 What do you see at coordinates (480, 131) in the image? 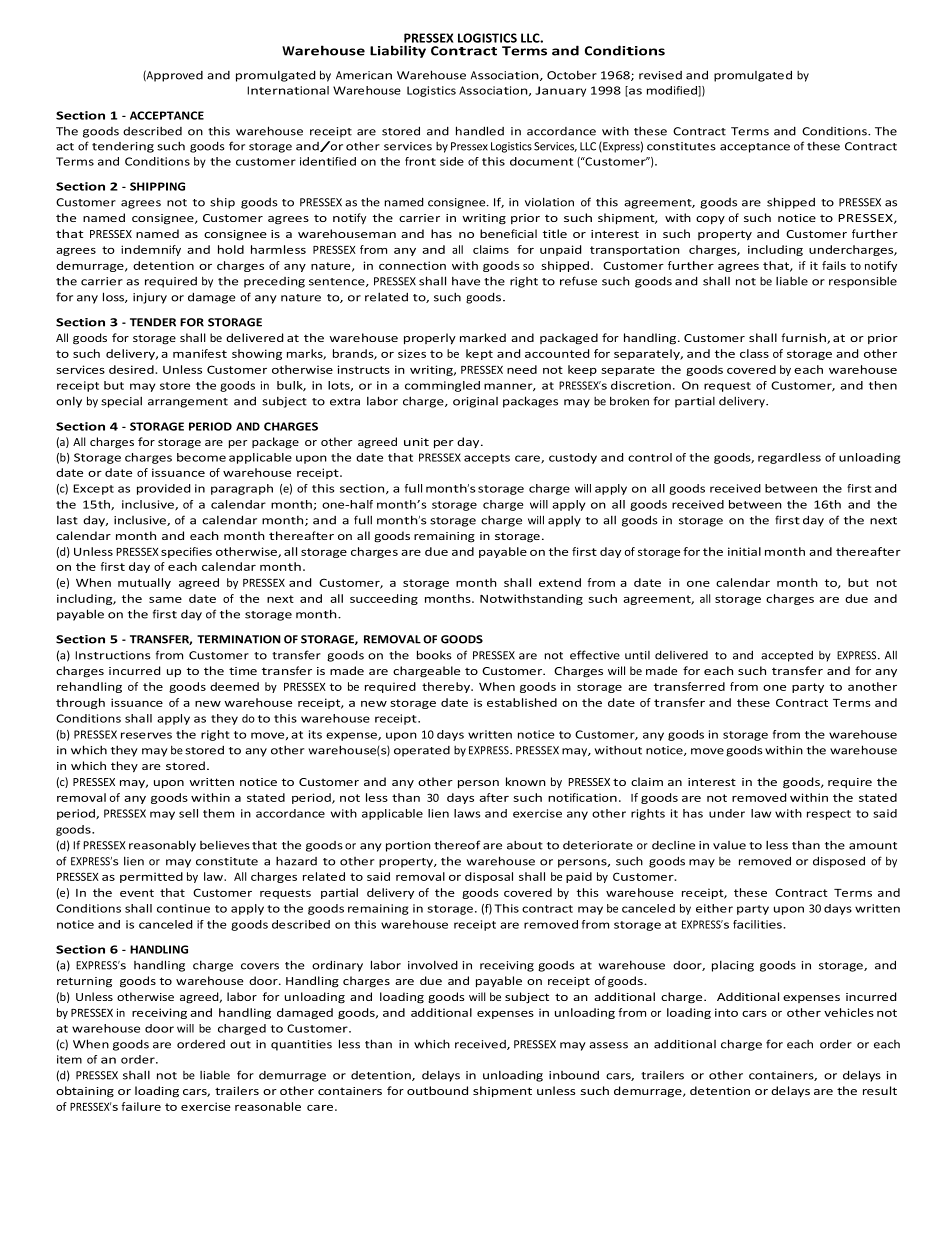
I see `handled` at bounding box center [480, 131].
